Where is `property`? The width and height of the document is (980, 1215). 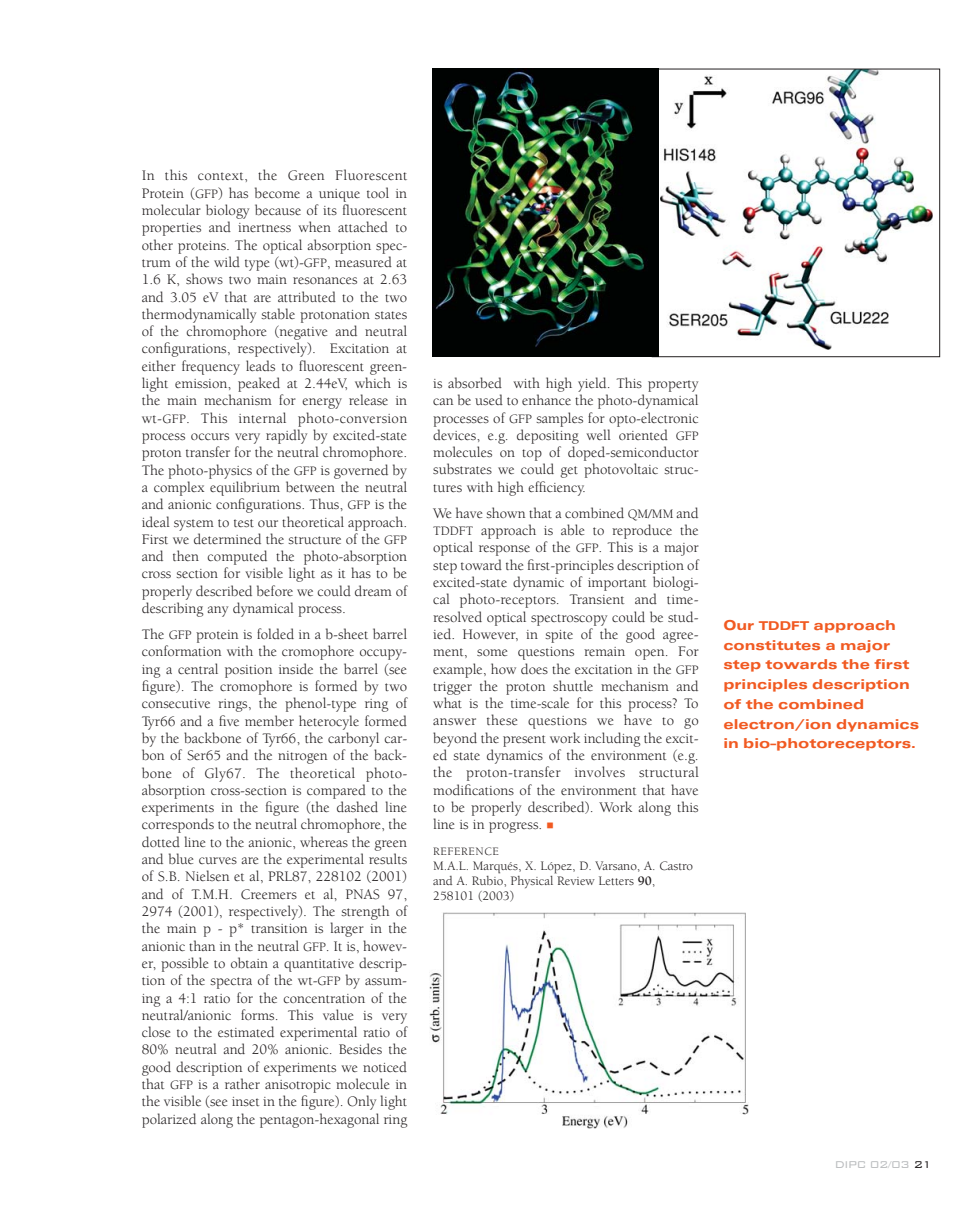 property is located at coordinates (673, 386).
